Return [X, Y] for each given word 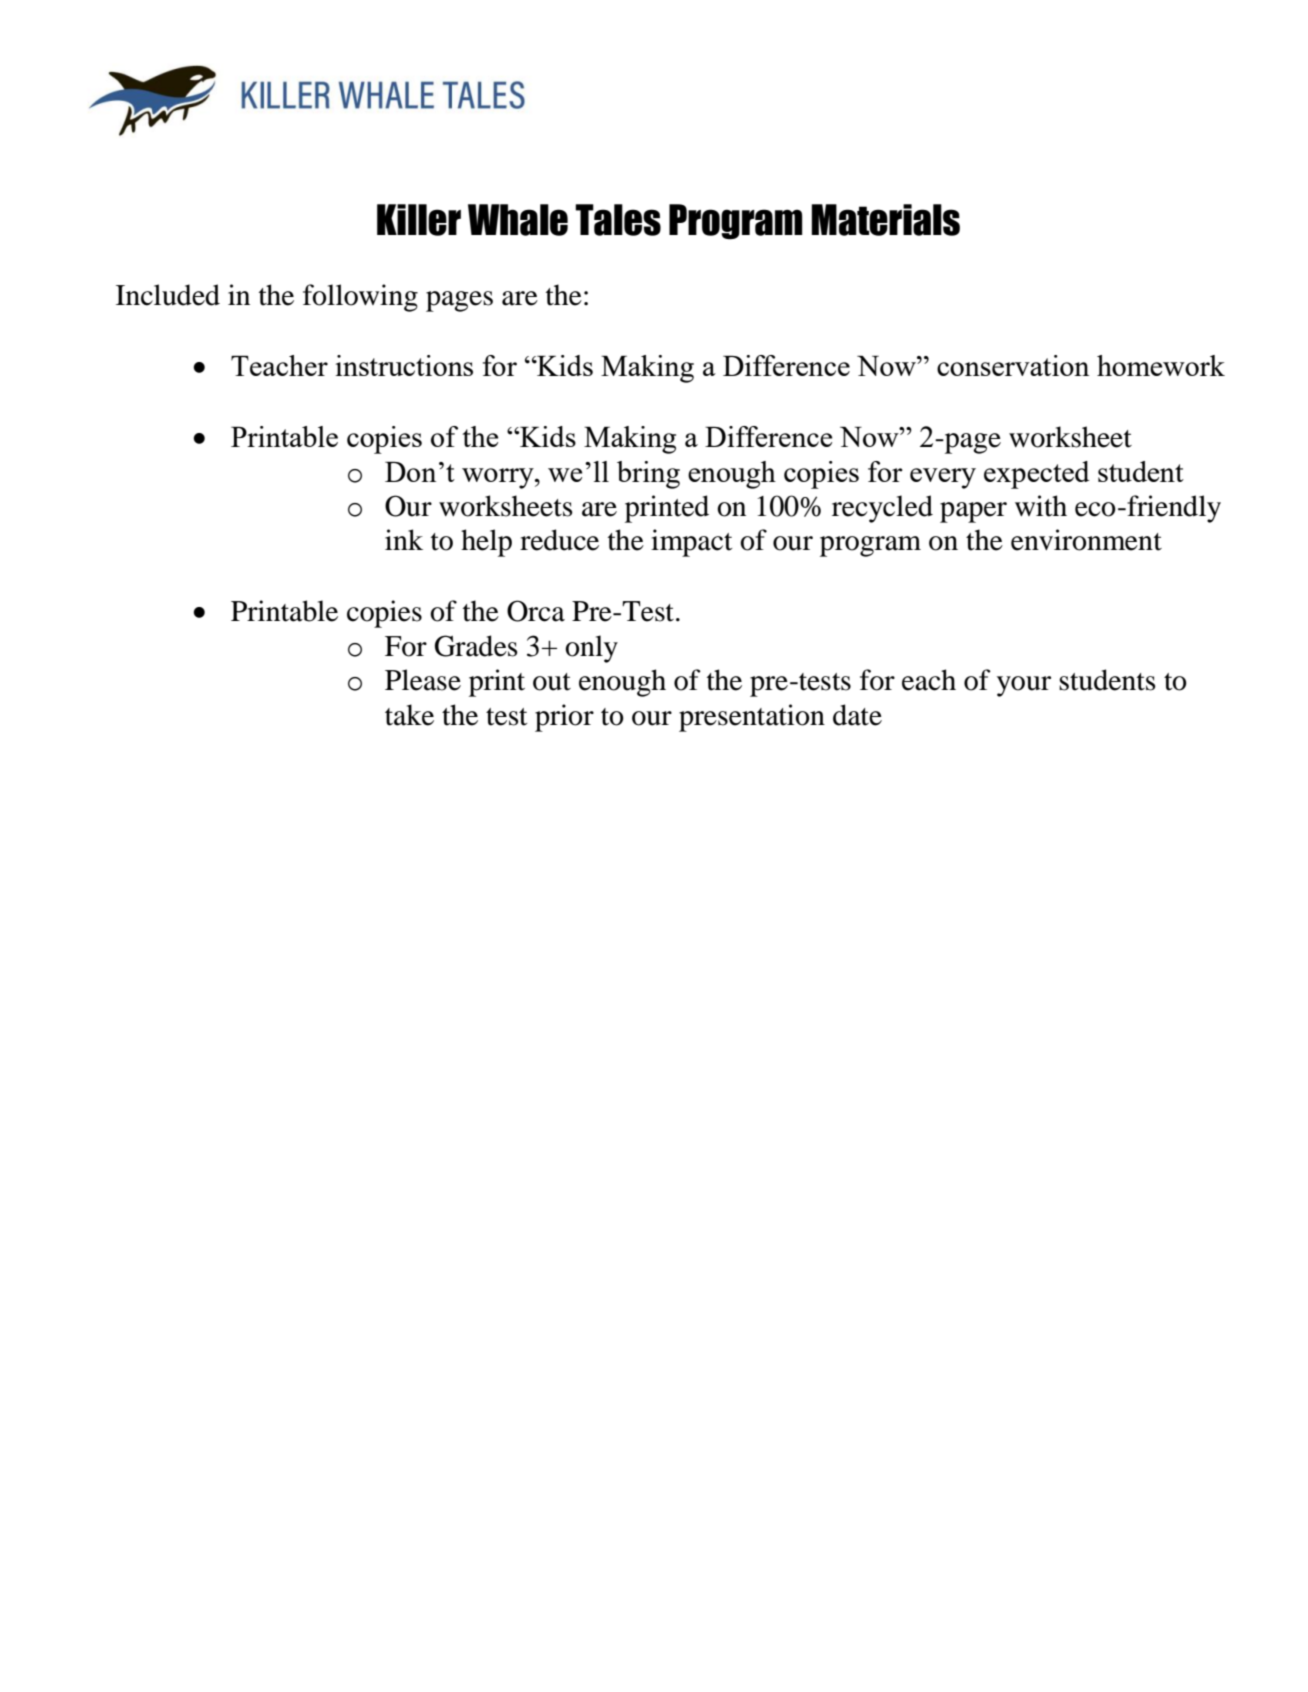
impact [691, 543]
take [409, 715]
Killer [419, 220]
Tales [618, 220]
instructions [404, 365]
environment [1086, 540]
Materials [885, 220]
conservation [1013, 365]
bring [648, 475]
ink [404, 539]
